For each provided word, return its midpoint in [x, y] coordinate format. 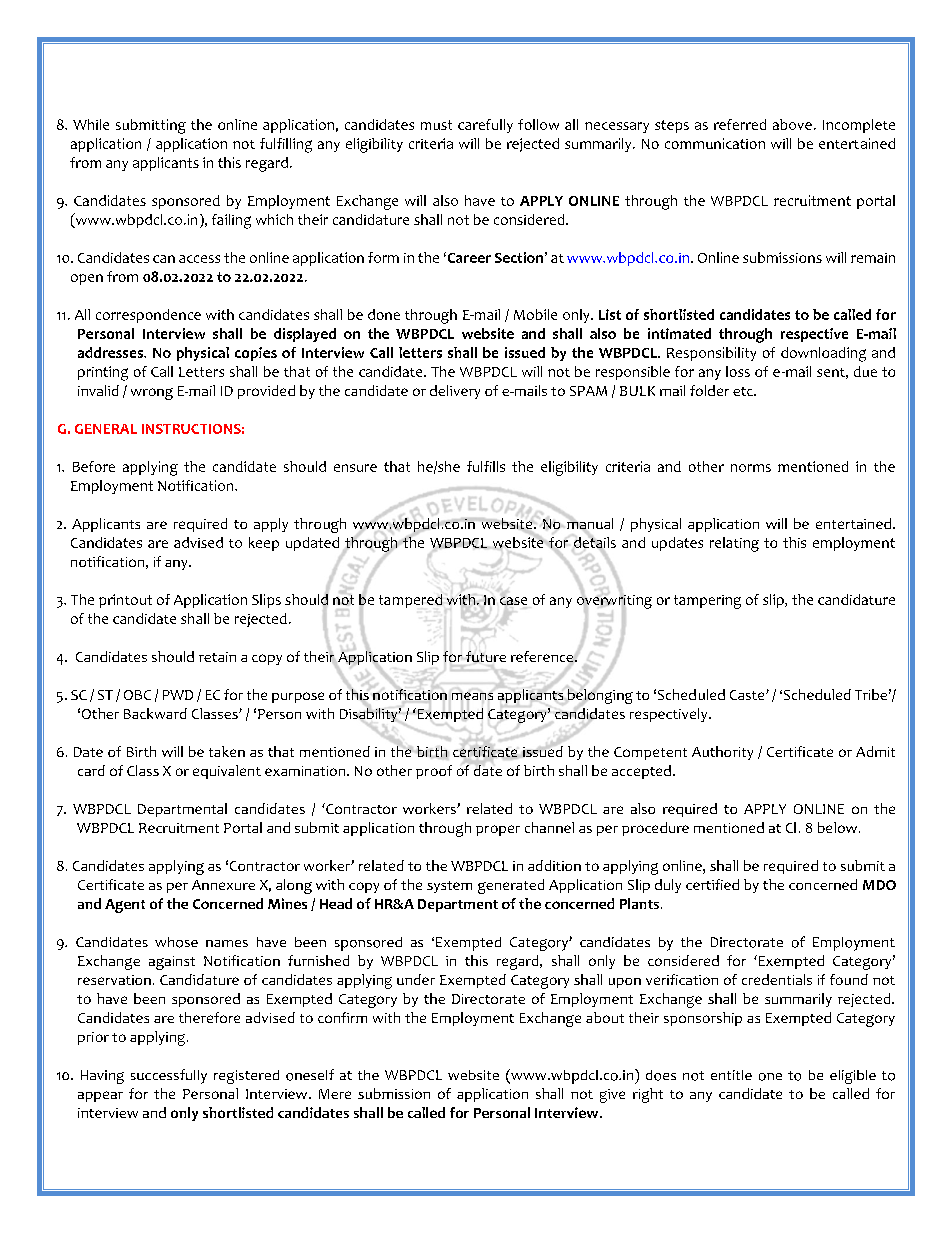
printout [125, 601]
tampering [707, 602]
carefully [485, 126]
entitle [731, 1075]
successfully [169, 1076]
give [612, 1096]
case [513, 601]
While [91, 124]
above [792, 124]
